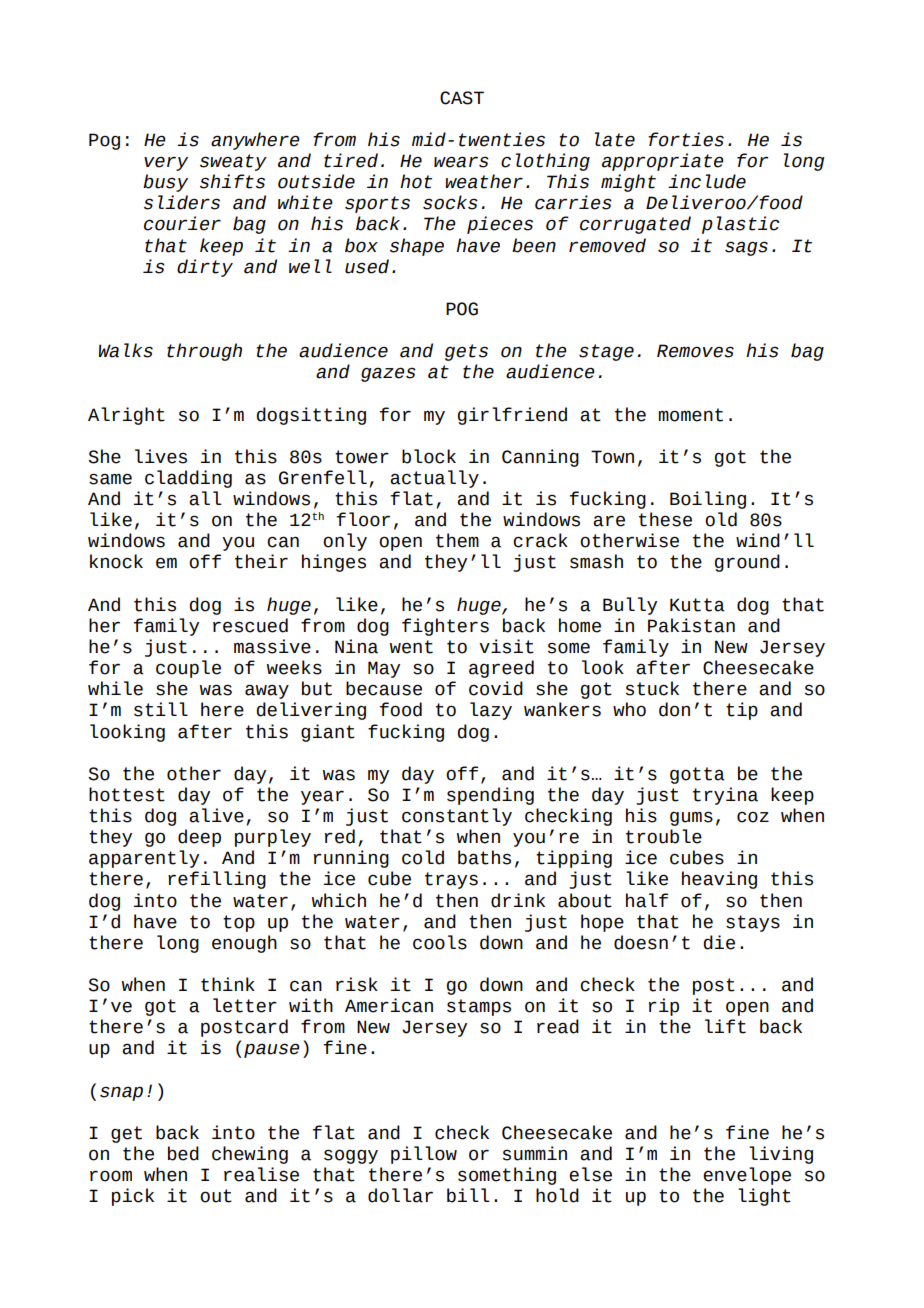 Image resolution: width=924 pixels, height=1308 pixels. What do you see at coordinates (695, 351) in the screenshot?
I see `Removes` at bounding box center [695, 351].
